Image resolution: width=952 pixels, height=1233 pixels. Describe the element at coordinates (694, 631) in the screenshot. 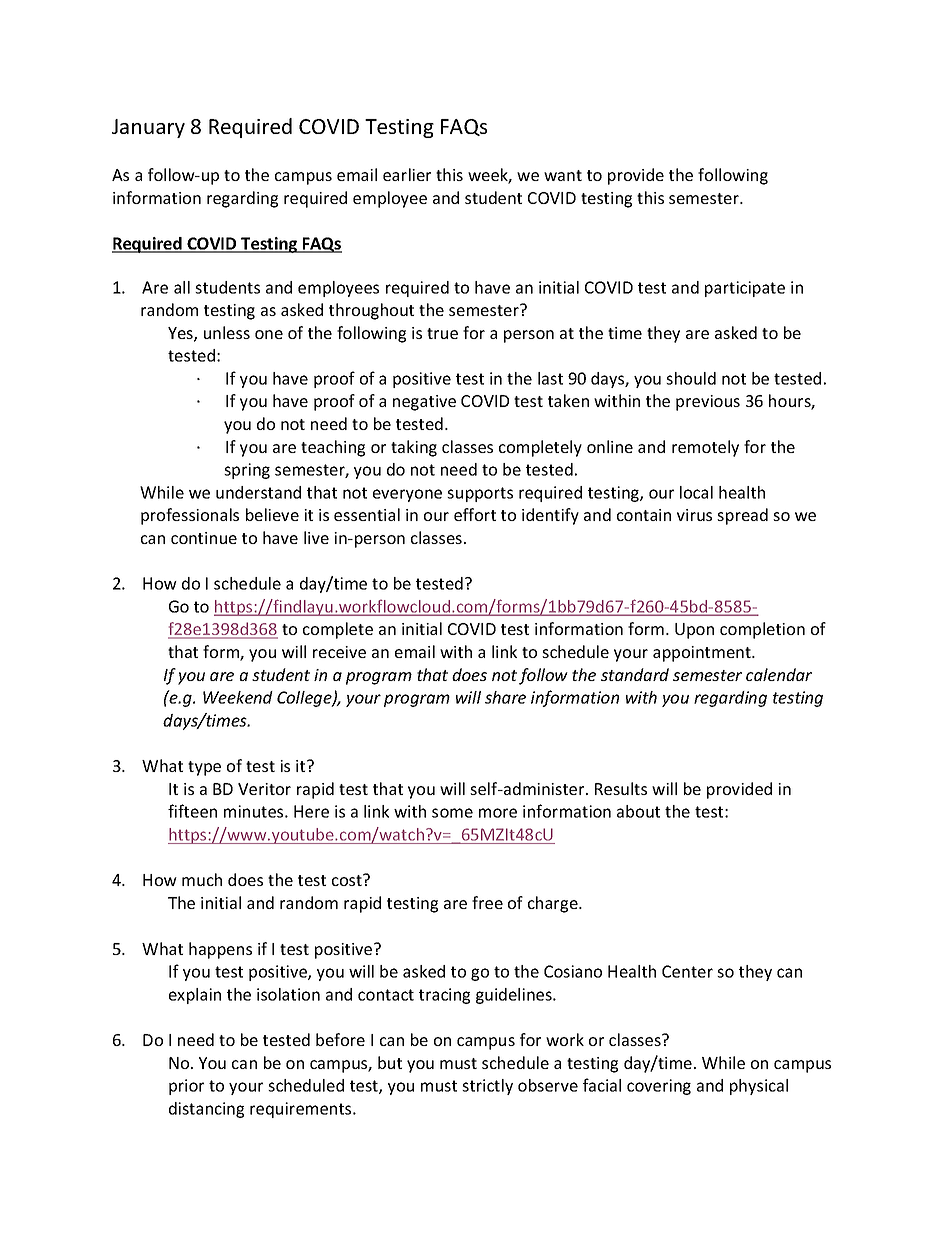

I see `Upon` at that location.
